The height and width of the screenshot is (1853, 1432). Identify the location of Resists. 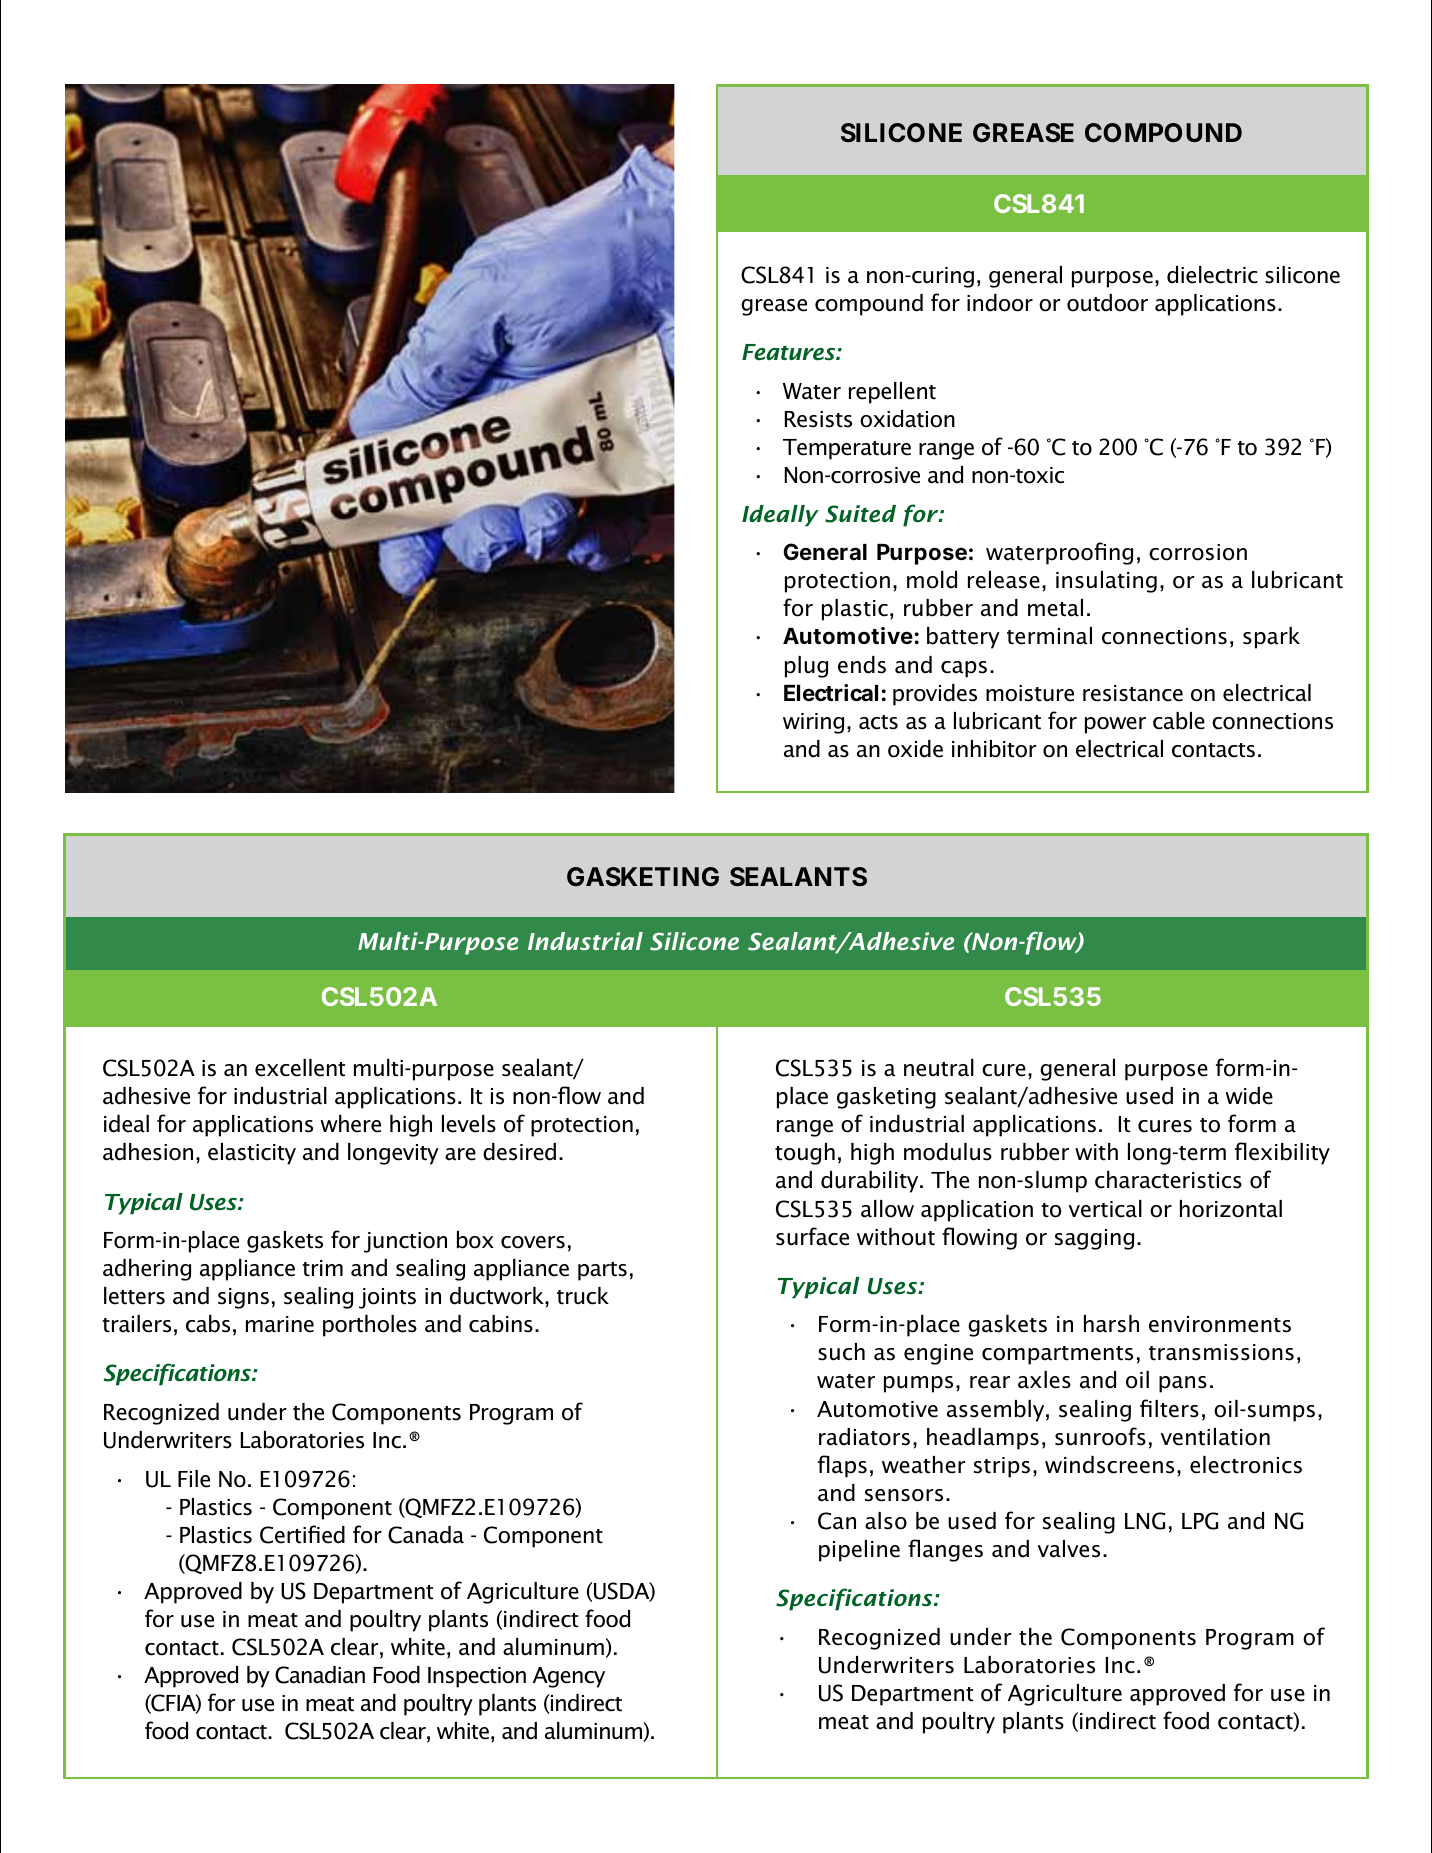
(818, 419).
